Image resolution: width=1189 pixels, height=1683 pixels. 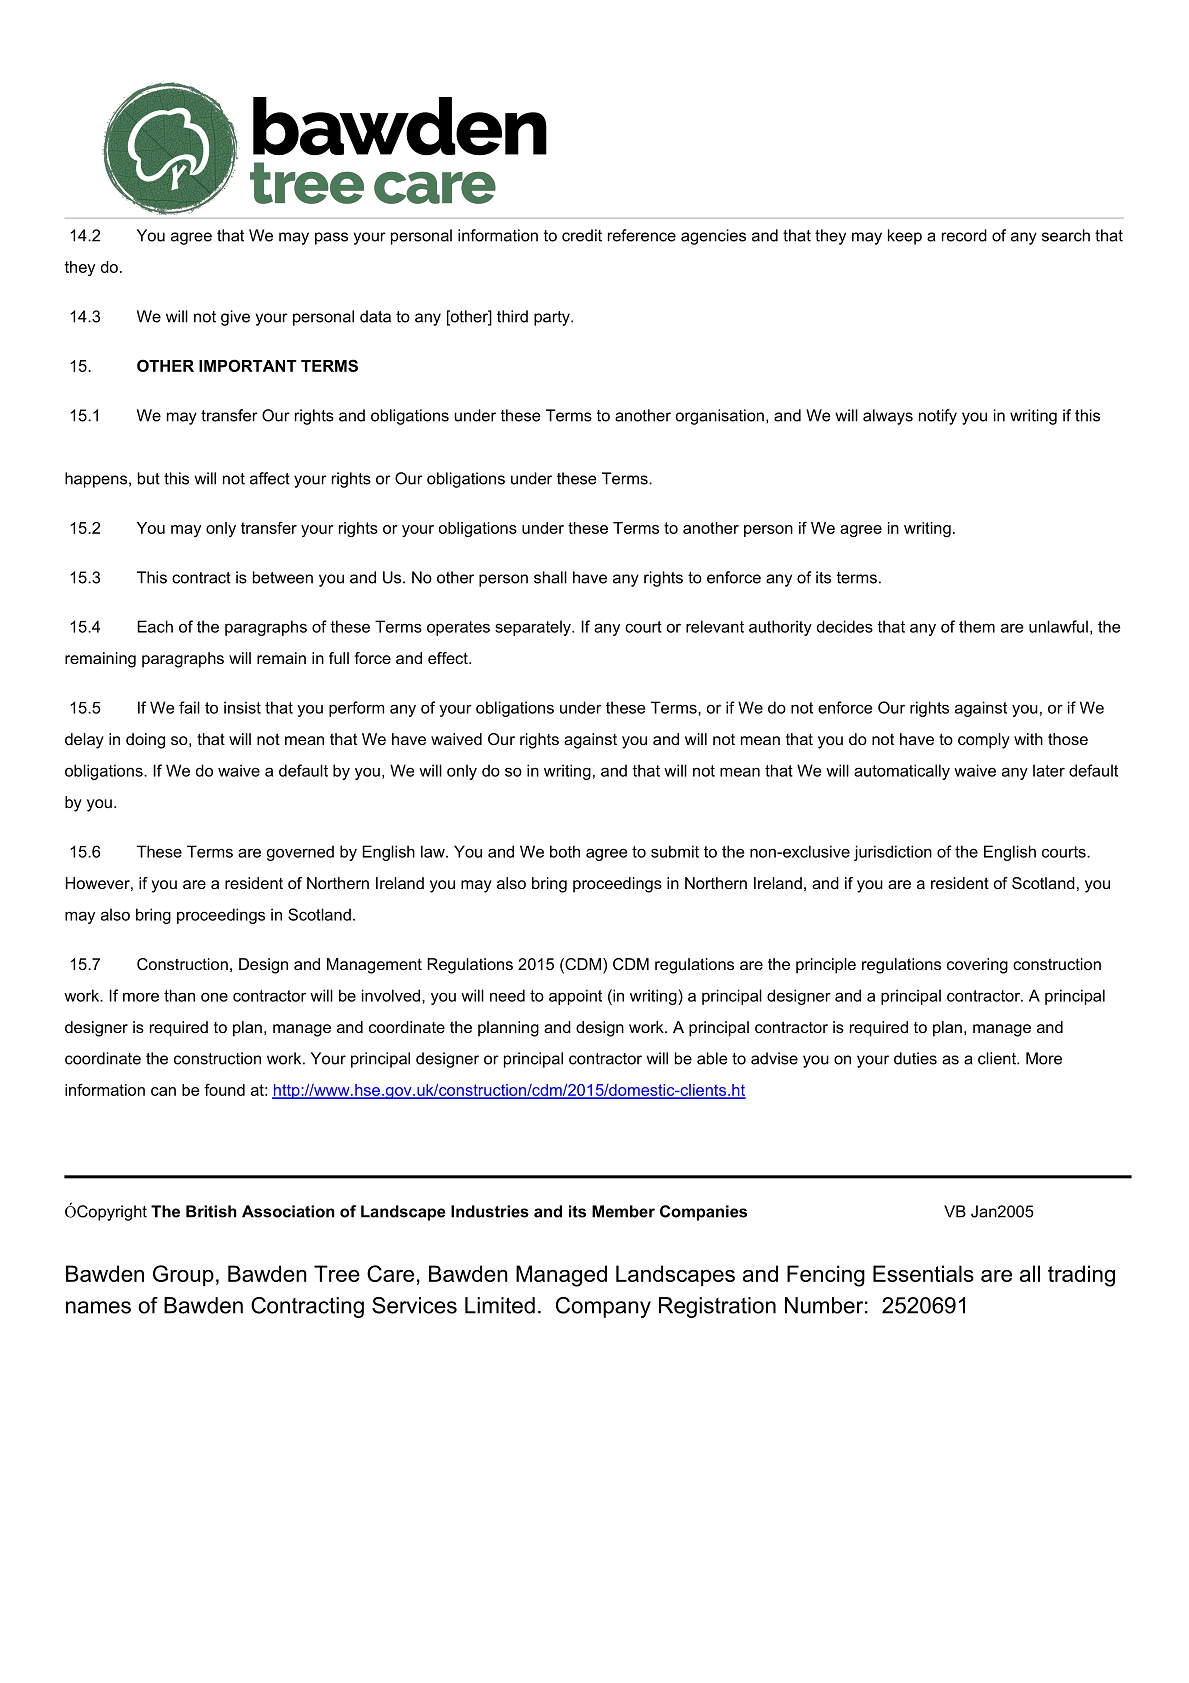 I want to click on Group, so click(x=183, y=1276).
